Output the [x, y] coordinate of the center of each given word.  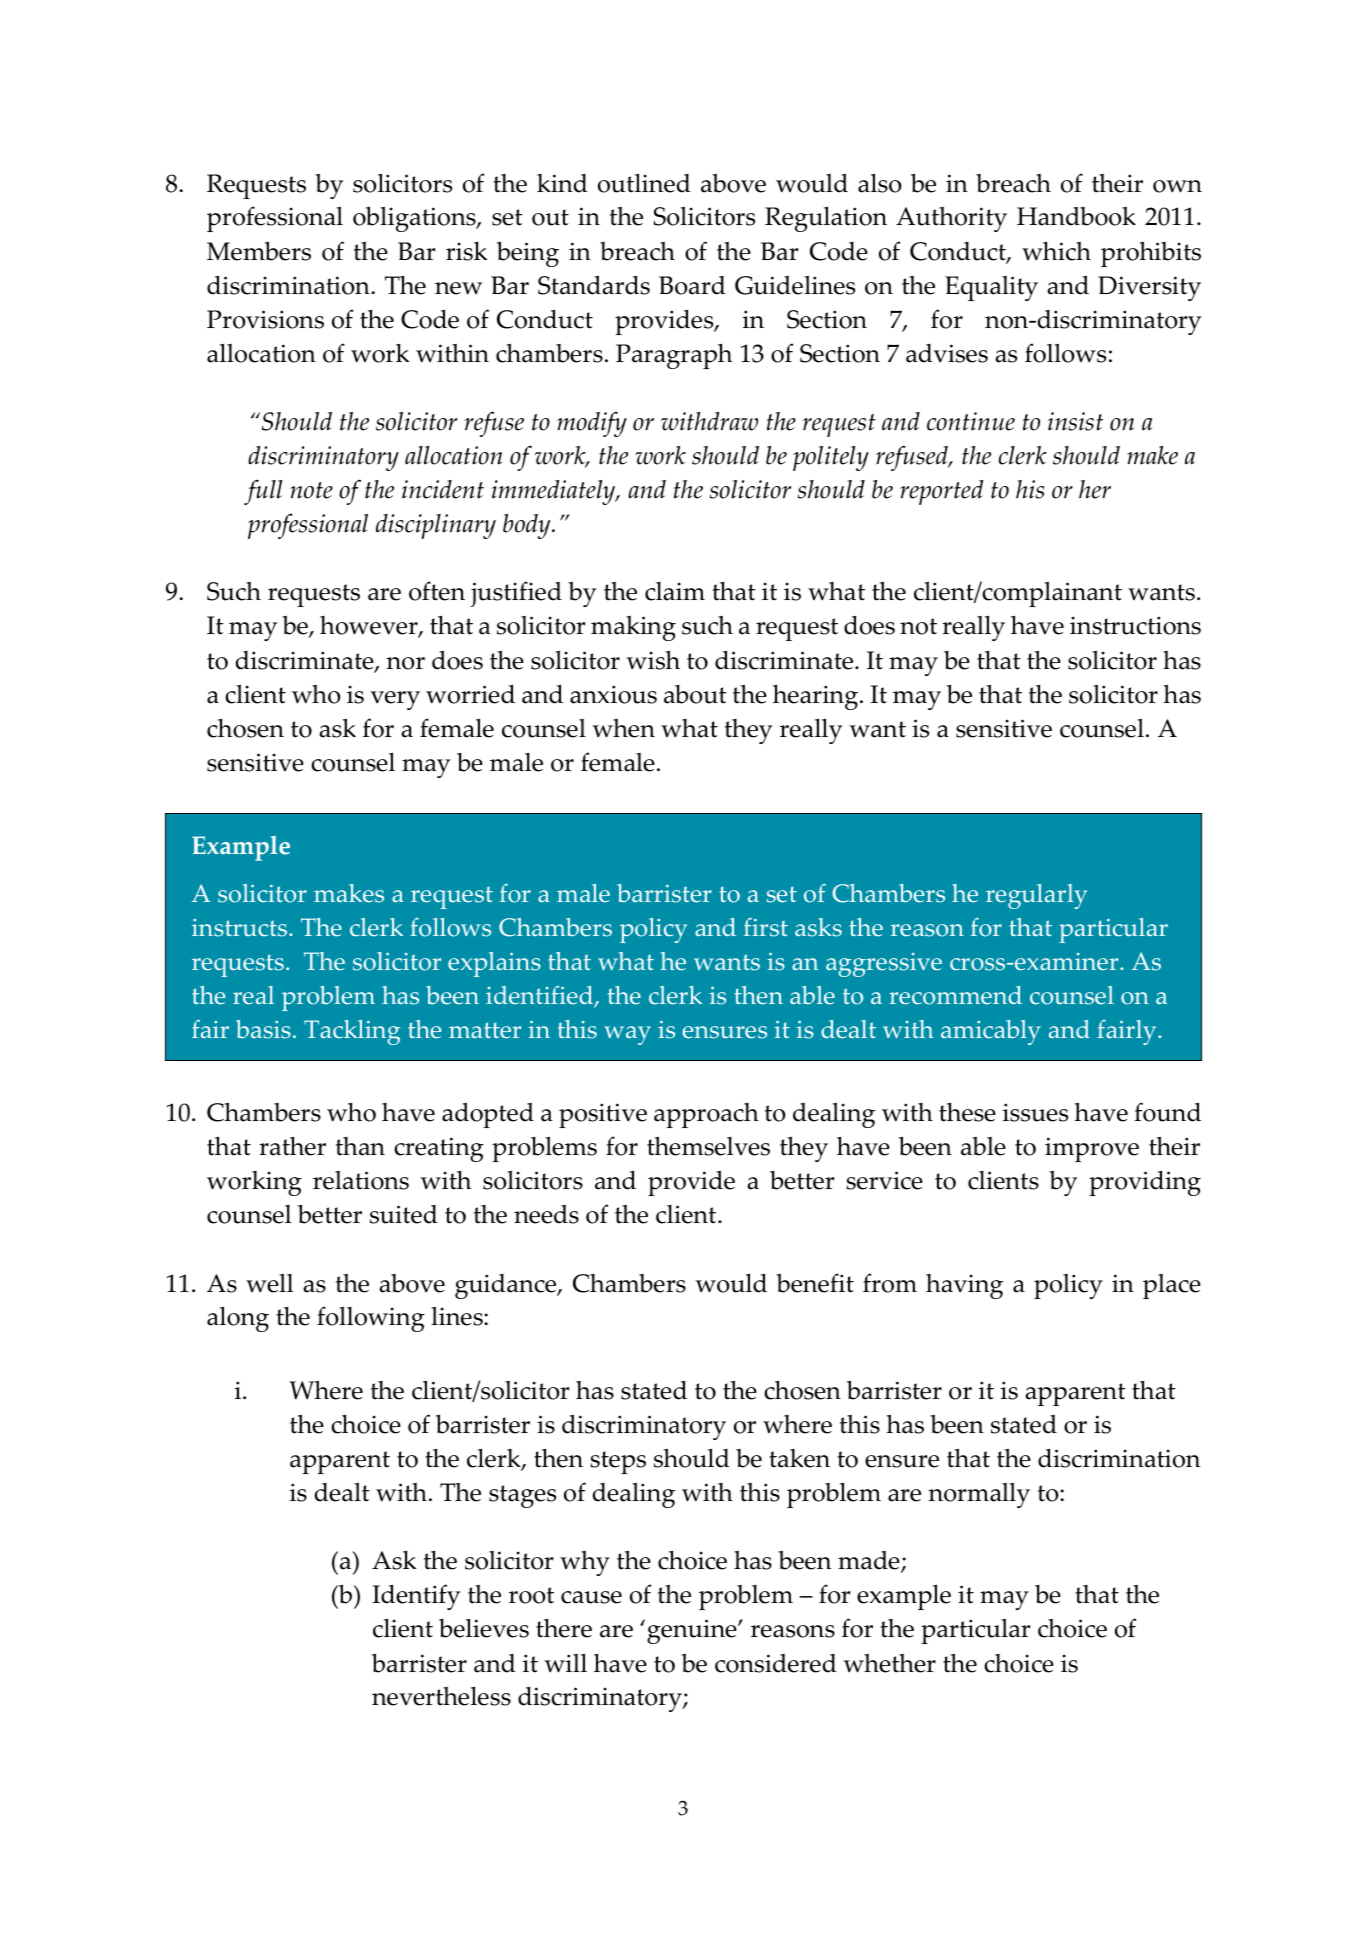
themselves [708, 1146]
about [695, 694]
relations [361, 1180]
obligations [415, 219]
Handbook [1076, 216]
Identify [416, 1597]
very [395, 700]
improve [1092, 1149]
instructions [1135, 625]
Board [692, 285]
